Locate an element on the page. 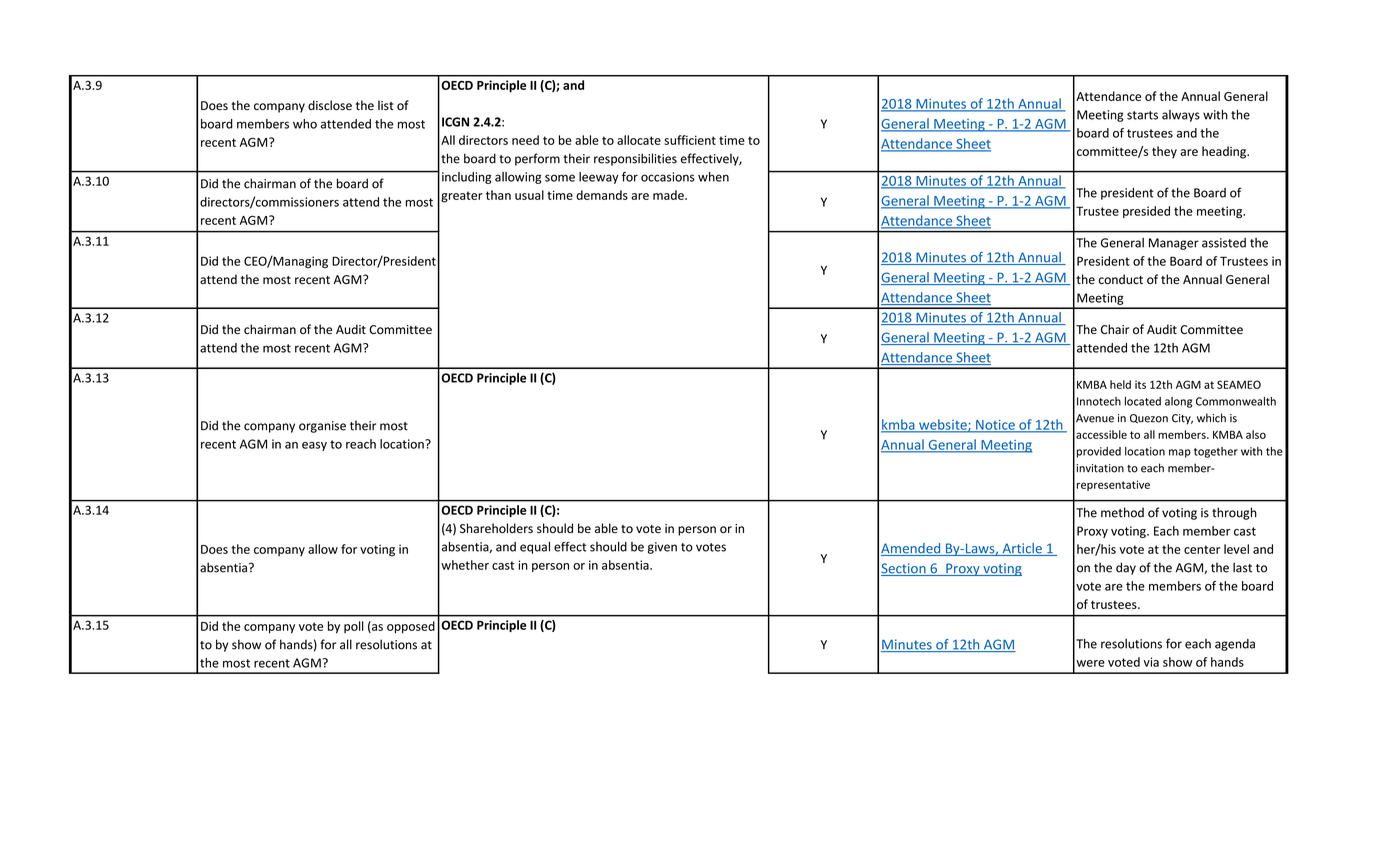  Section is located at coordinates (904, 569).
